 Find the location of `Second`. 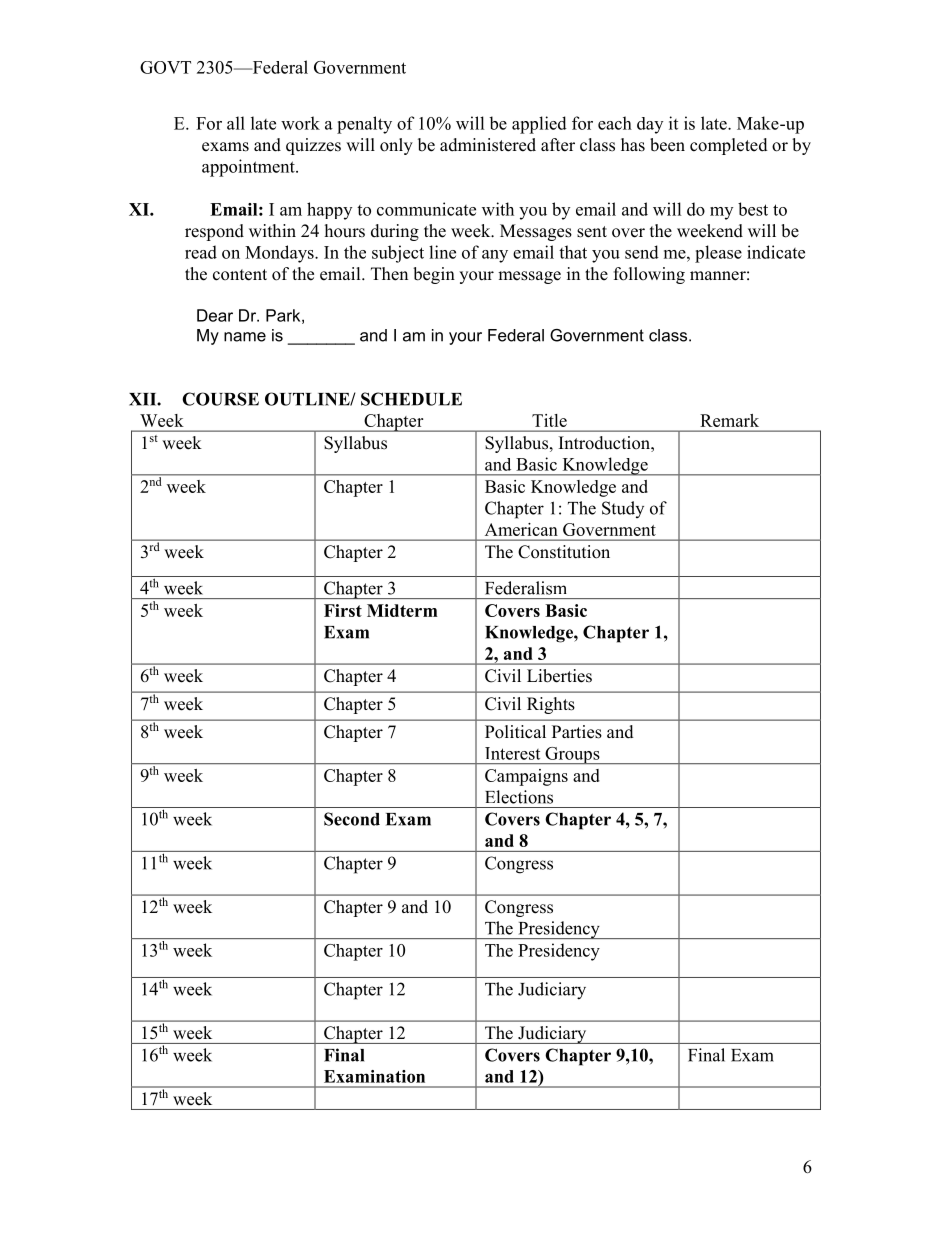

Second is located at coordinates (352, 819).
